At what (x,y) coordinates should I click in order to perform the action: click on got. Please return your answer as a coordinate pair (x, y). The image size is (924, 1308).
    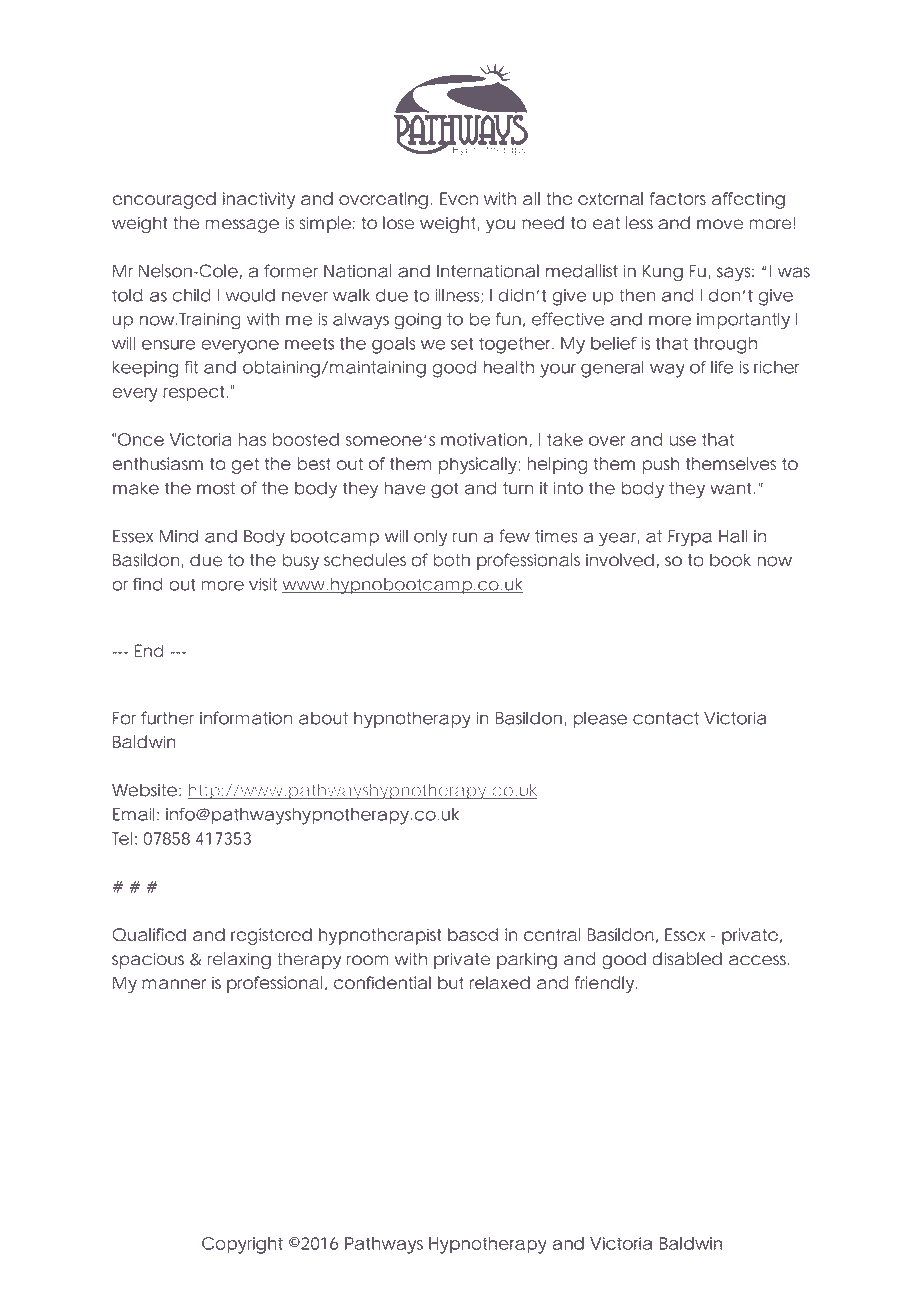
    Looking at the image, I should click on (444, 490).
